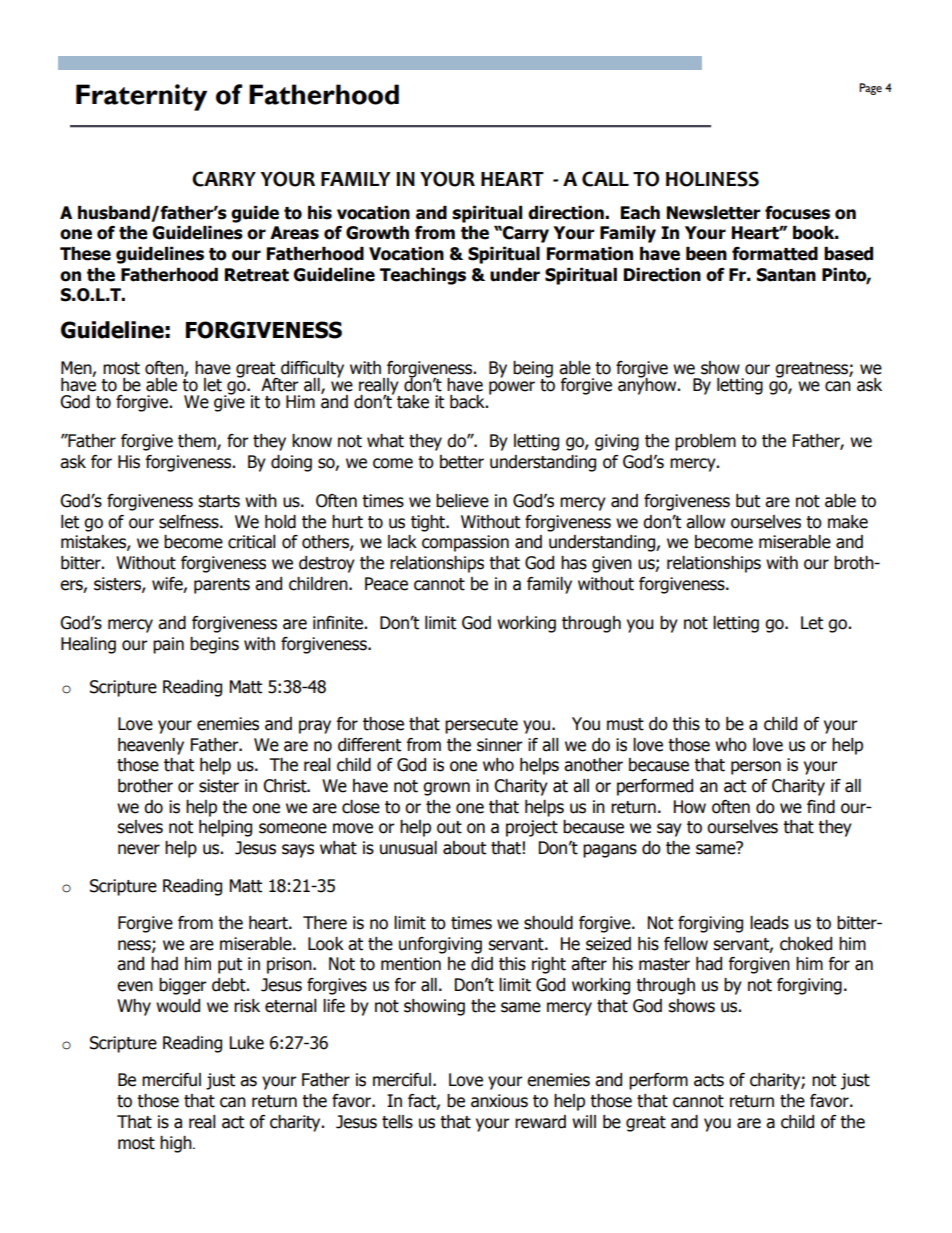 The height and width of the document is (1233, 952). What do you see at coordinates (177, 1144) in the document?
I see `high` at bounding box center [177, 1144].
